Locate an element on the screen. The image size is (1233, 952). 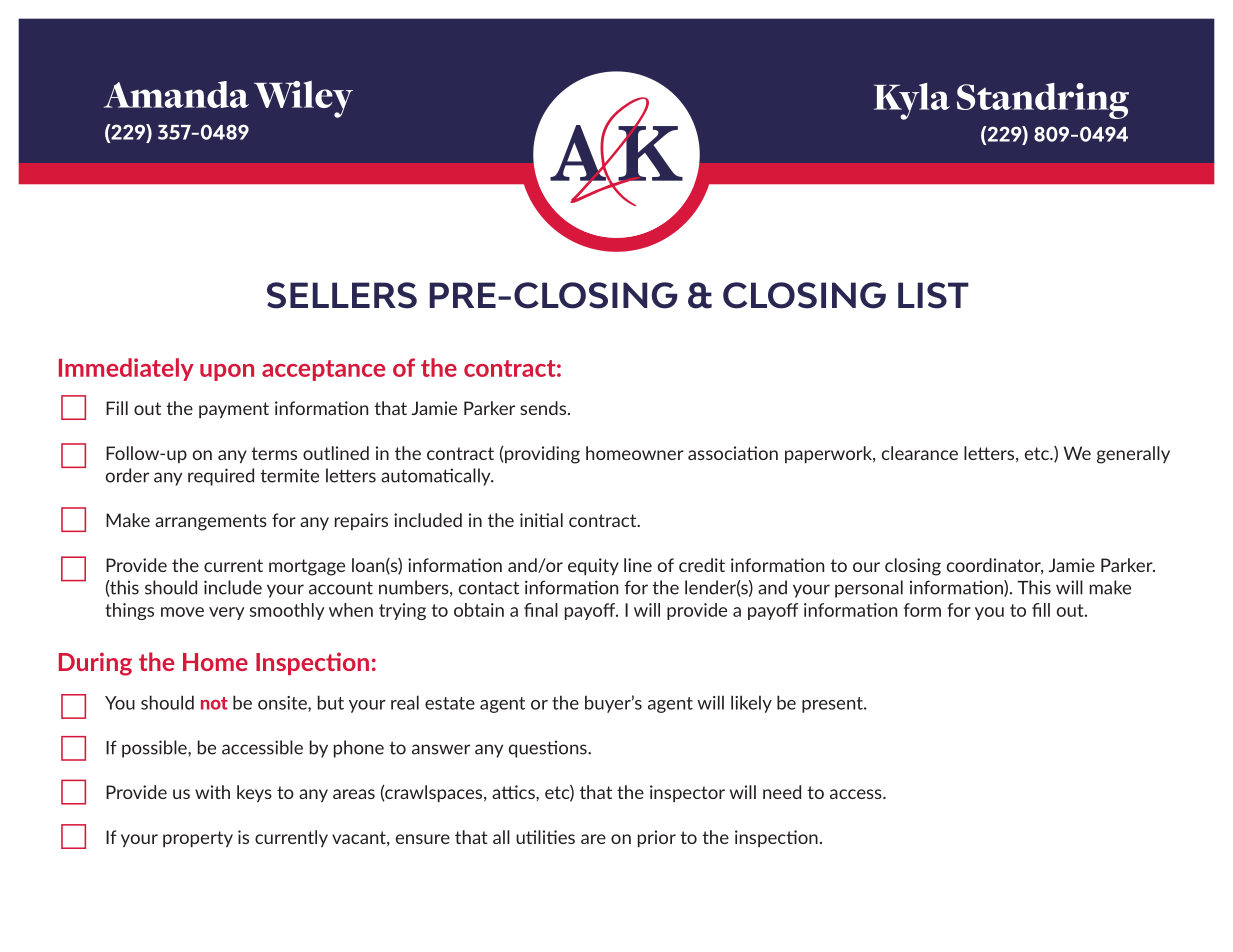
personal is located at coordinates (869, 589).
